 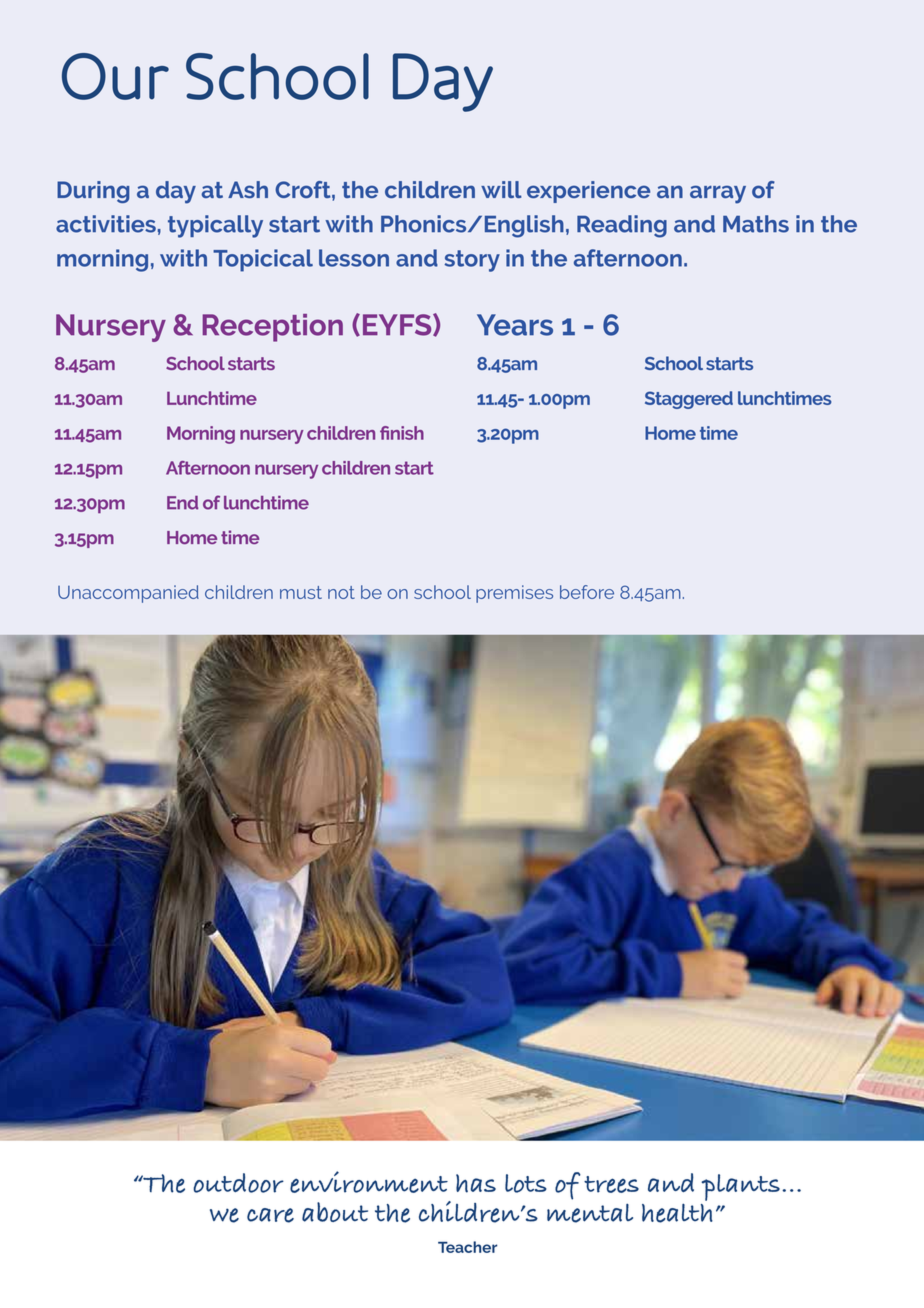 What do you see at coordinates (238, 1183) in the screenshot?
I see `outdoor` at bounding box center [238, 1183].
